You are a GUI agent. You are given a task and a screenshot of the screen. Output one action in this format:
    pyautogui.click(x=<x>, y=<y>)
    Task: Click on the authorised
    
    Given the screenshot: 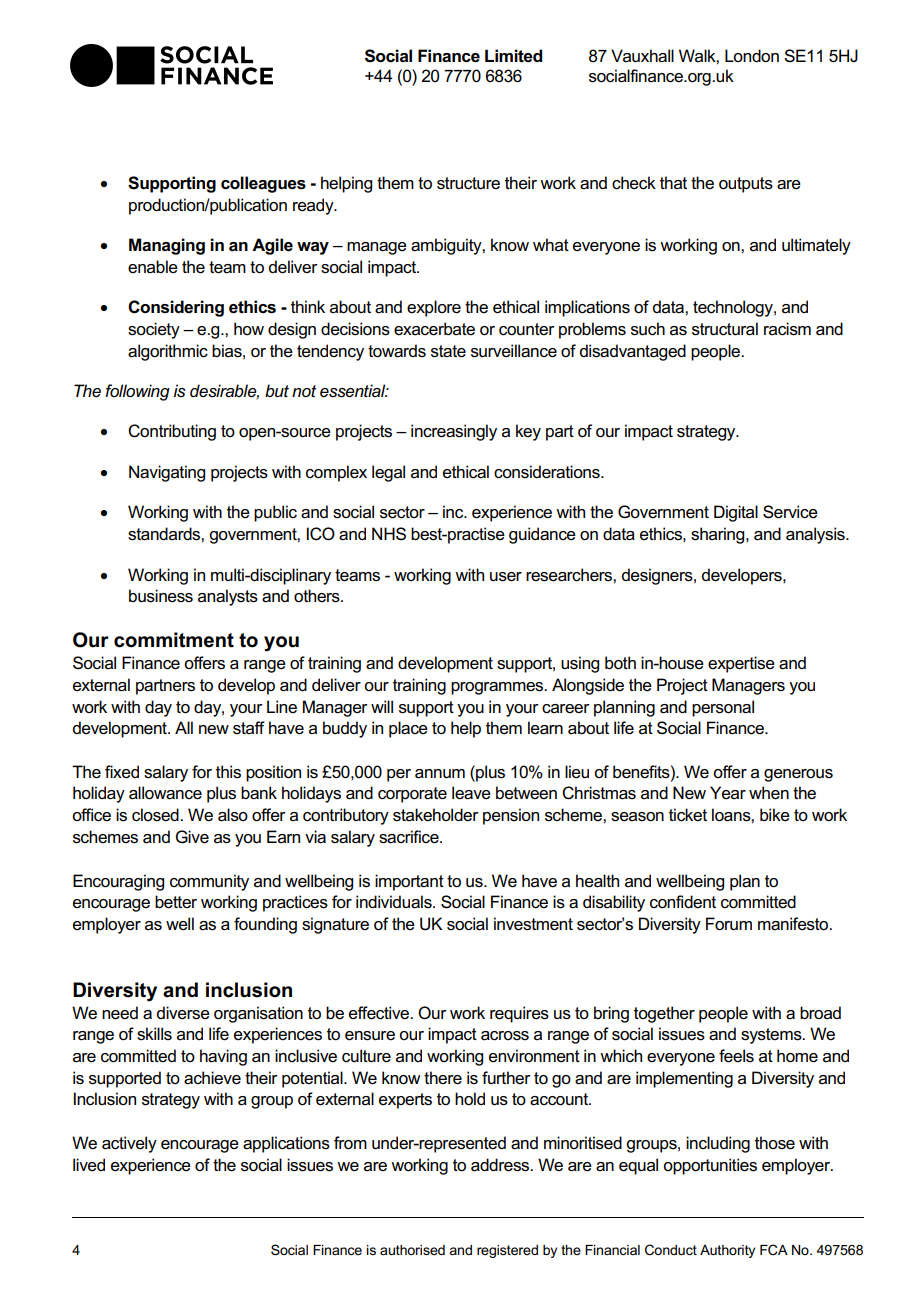 What is the action you would take?
    pyautogui.click(x=412, y=1250)
